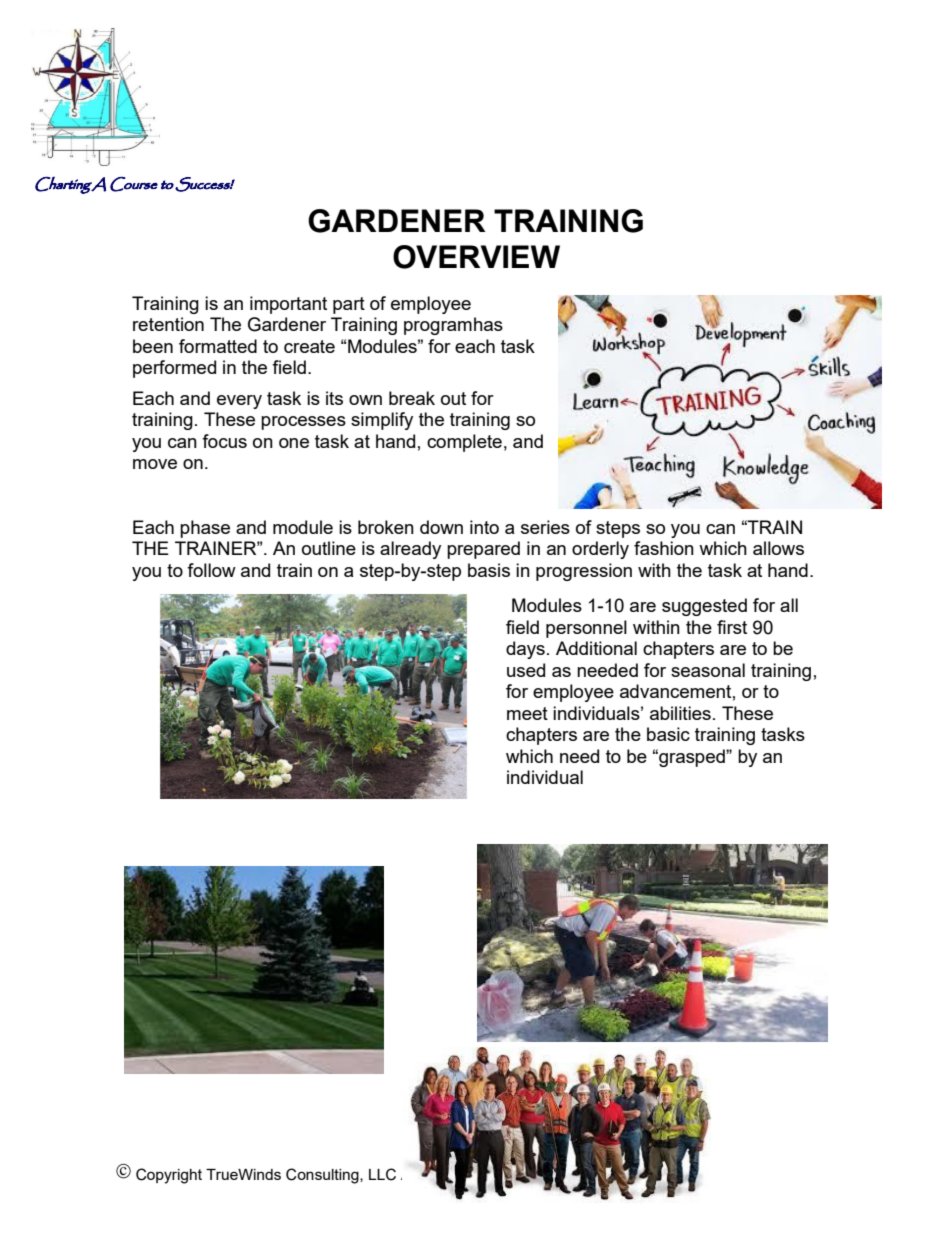 The image size is (952, 1233). I want to click on complete, so click(464, 443).
